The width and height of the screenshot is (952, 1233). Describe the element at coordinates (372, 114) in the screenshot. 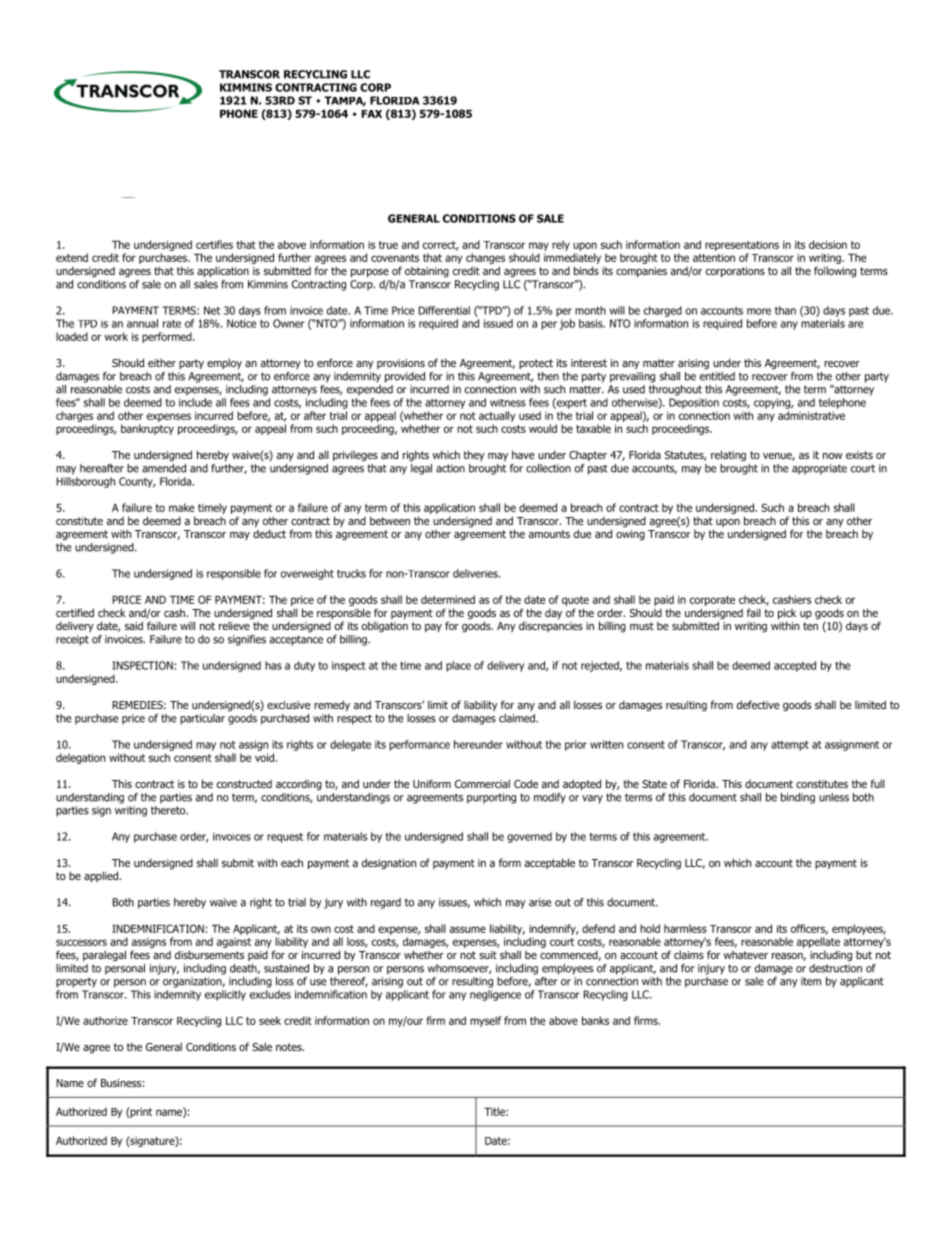

I see `FAX` at that location.
